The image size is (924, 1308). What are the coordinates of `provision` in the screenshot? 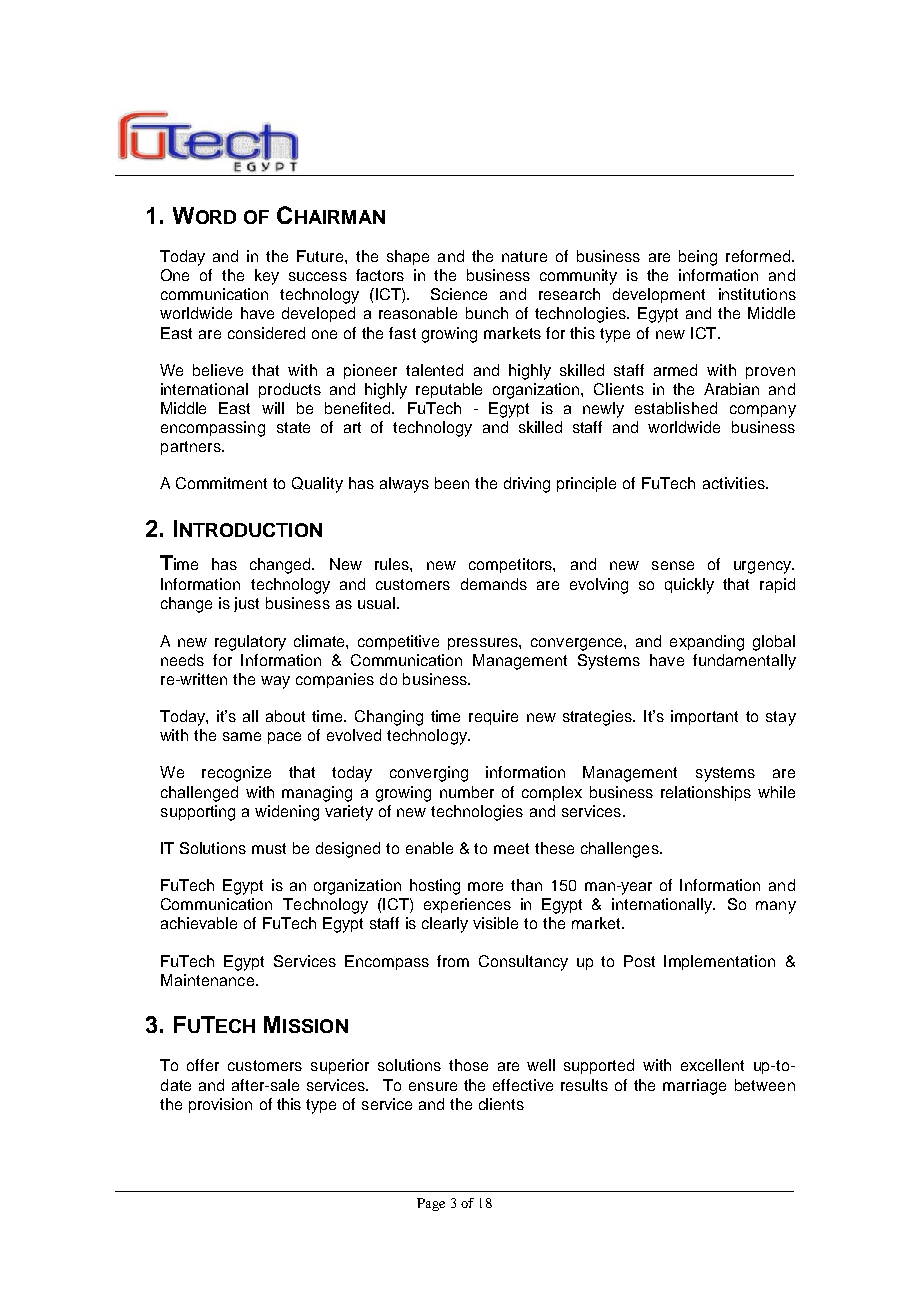 It's located at (220, 1105).
